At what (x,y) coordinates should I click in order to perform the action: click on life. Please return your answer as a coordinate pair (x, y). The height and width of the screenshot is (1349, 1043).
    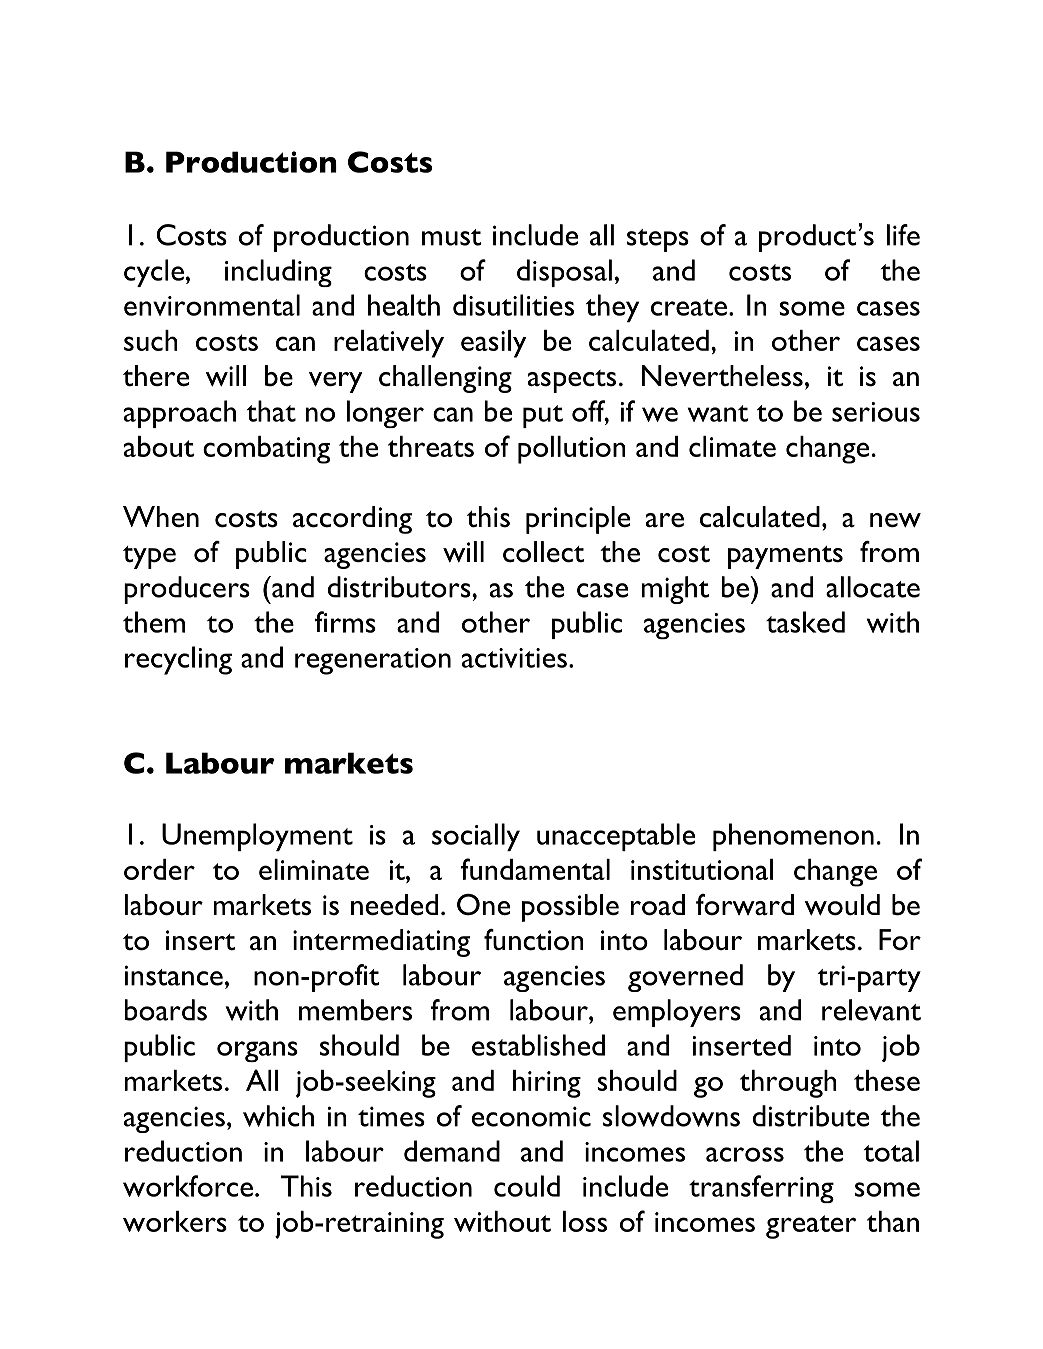
    Looking at the image, I should click on (903, 235).
